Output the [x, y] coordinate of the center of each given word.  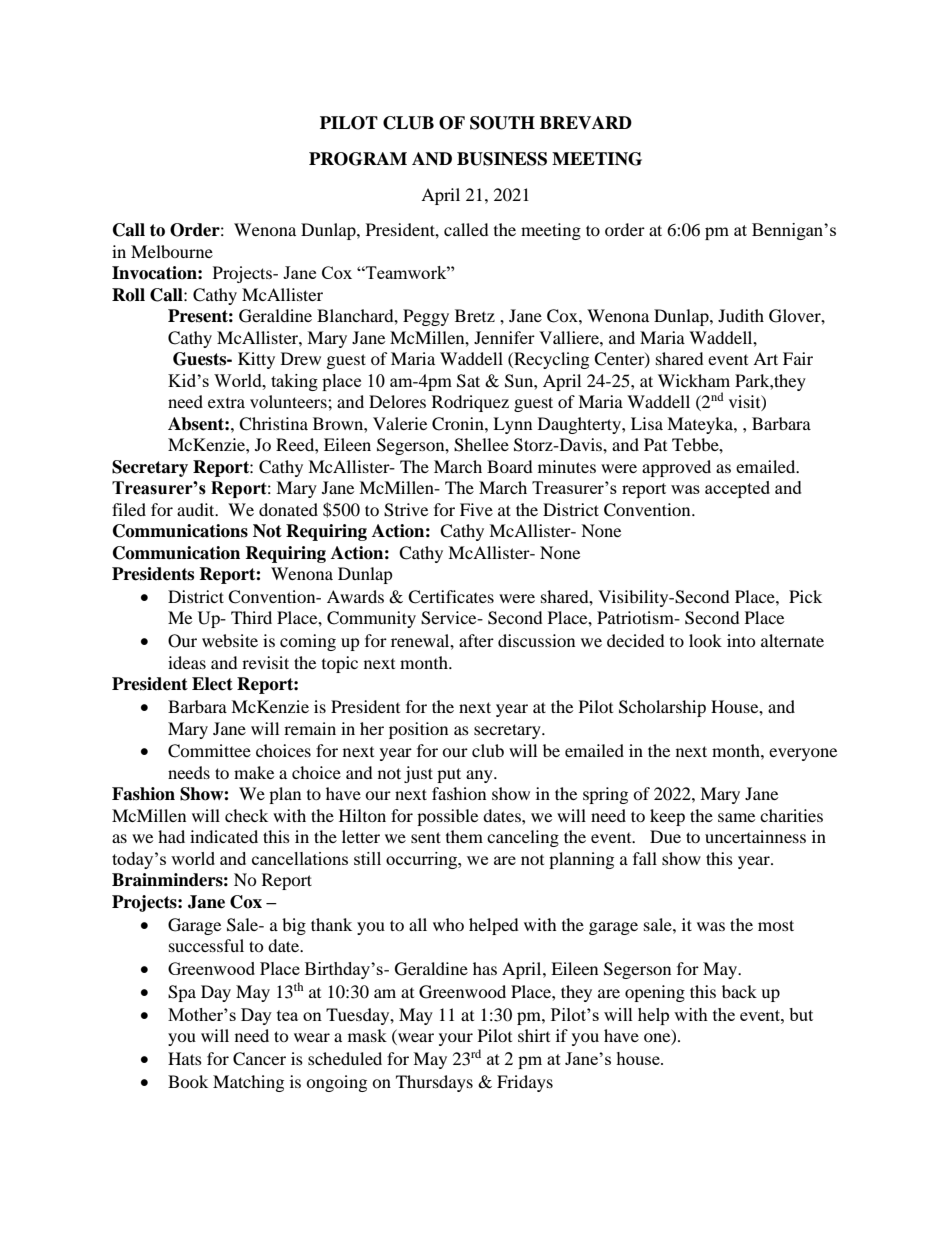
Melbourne [172, 251]
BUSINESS [502, 159]
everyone [803, 754]
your [456, 1039]
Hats [185, 1058]
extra [226, 403]
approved [676, 468]
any [480, 776]
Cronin [459, 424]
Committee [209, 751]
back [739, 991]
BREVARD [586, 122]
